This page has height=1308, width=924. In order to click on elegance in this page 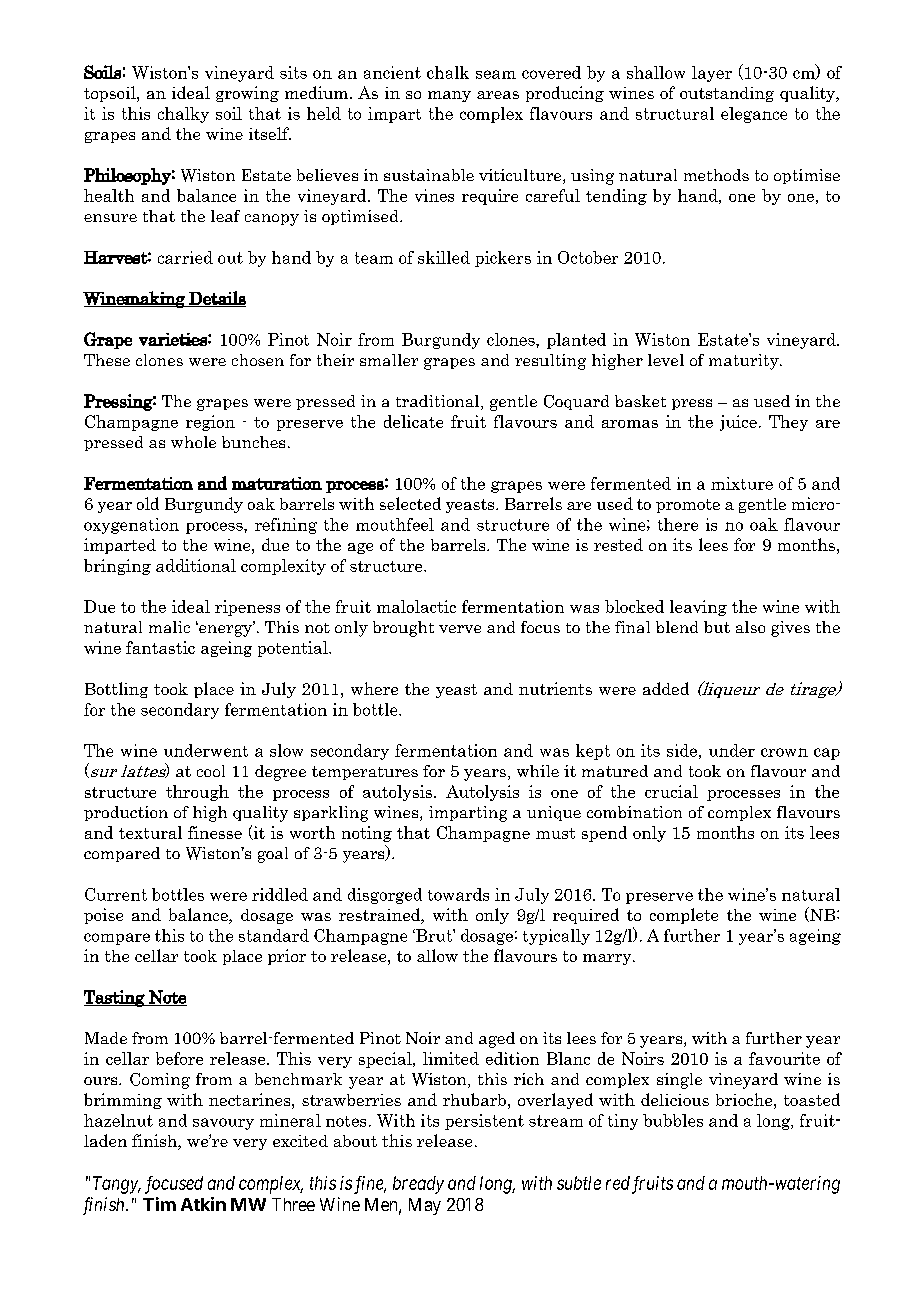, I will do `click(754, 115)`.
